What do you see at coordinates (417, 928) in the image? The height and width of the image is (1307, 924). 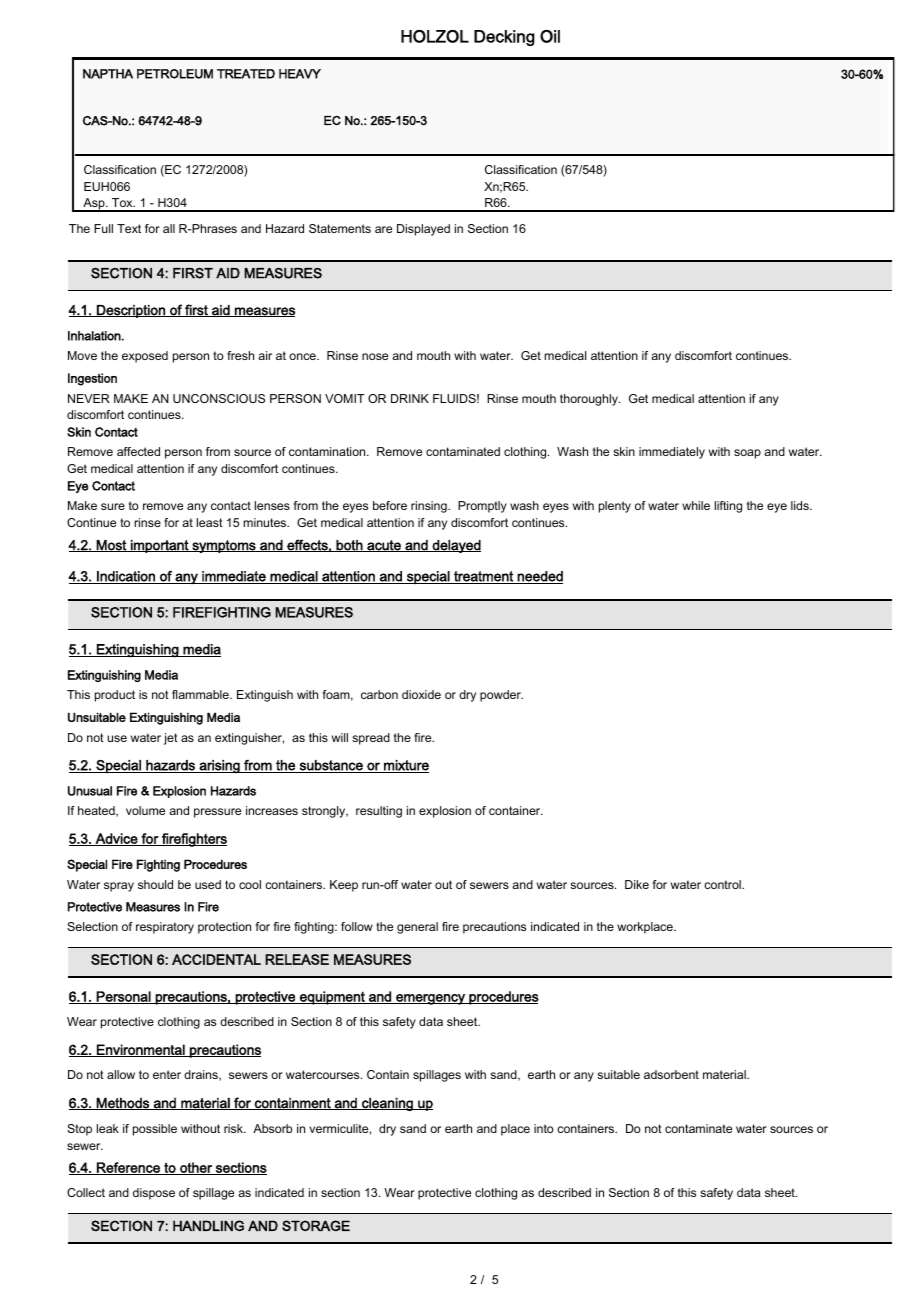 I see `general` at bounding box center [417, 928].
